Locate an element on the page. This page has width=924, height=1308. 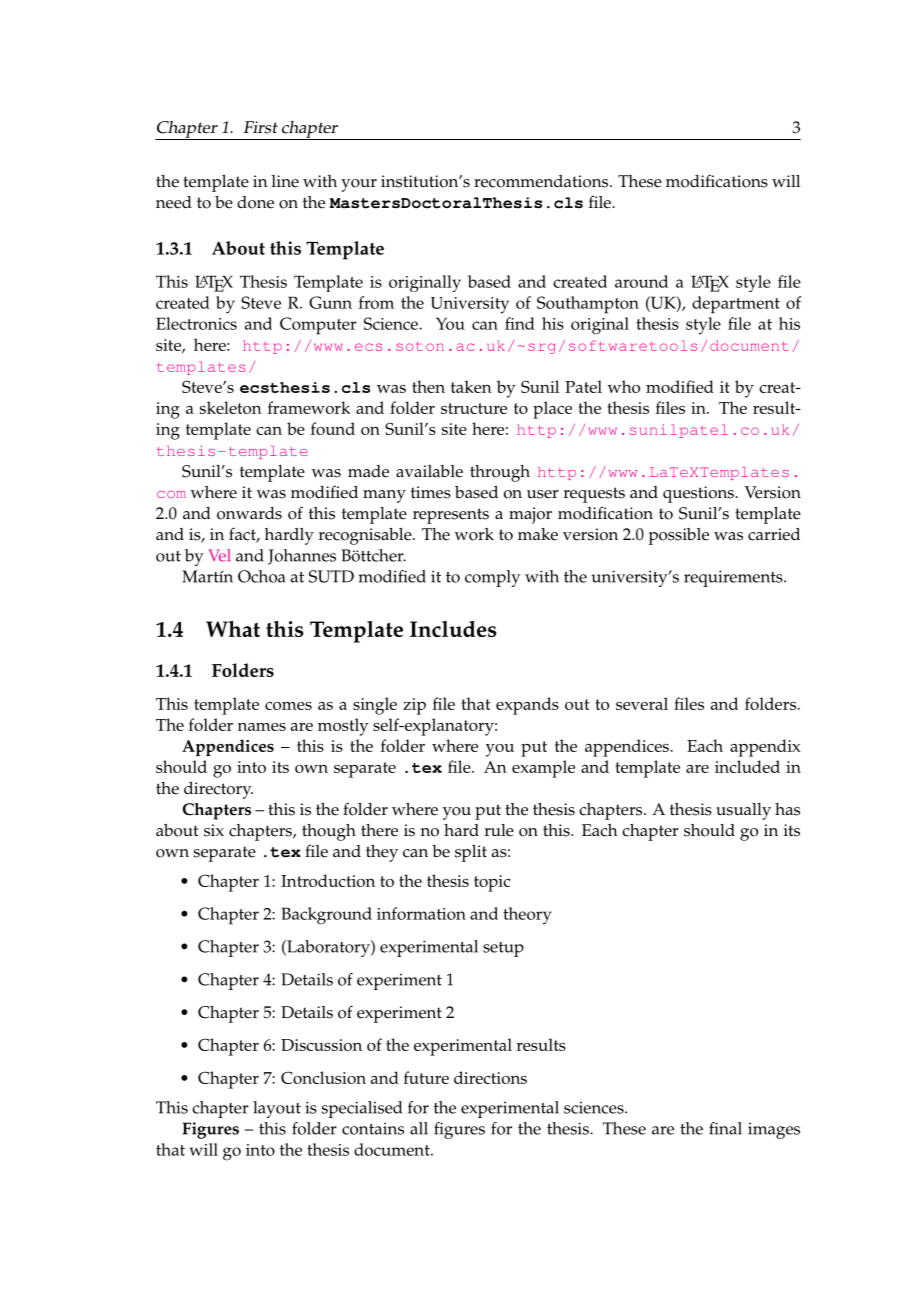
final is located at coordinates (725, 1128).
